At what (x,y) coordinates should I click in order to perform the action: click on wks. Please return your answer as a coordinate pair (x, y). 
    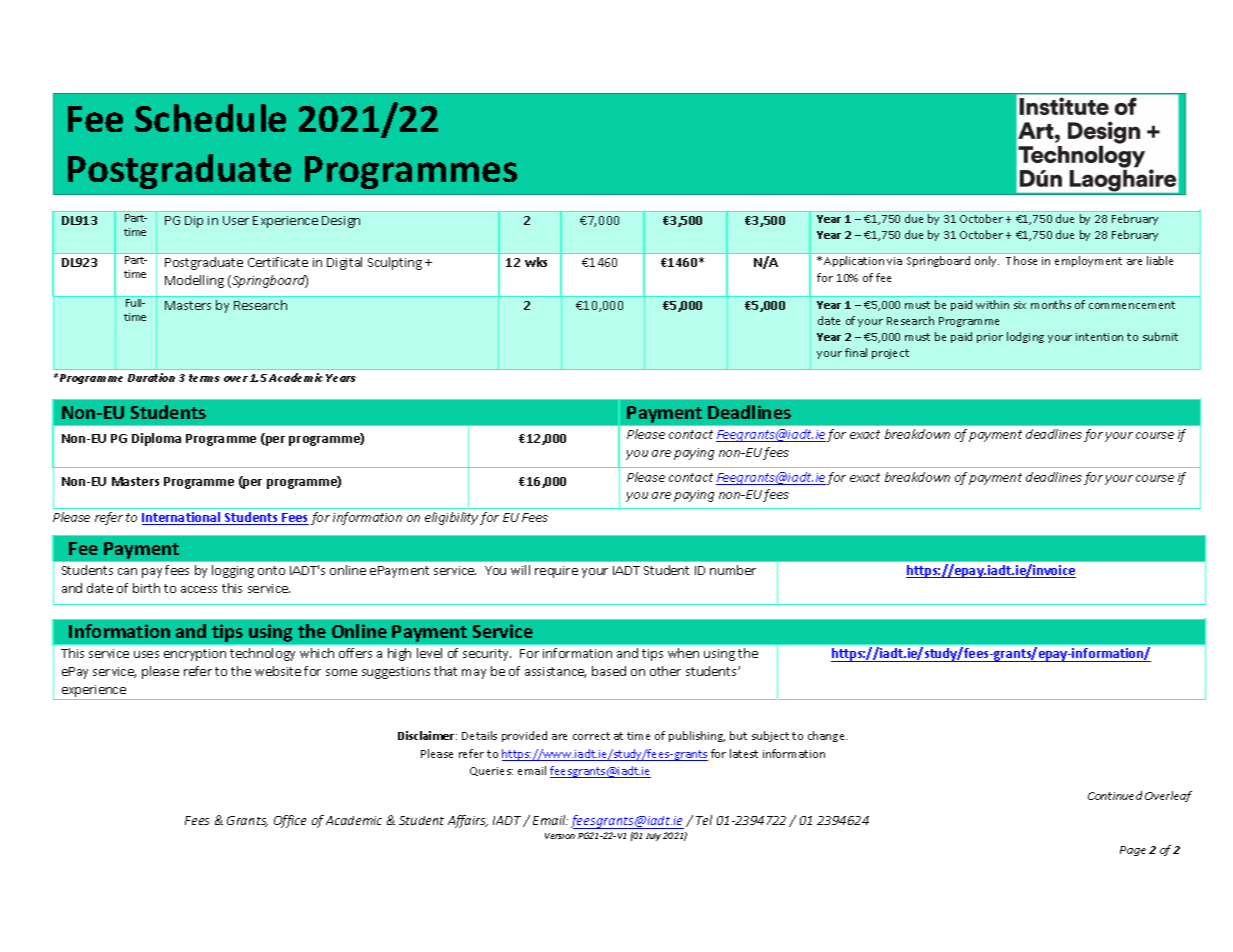
    Looking at the image, I should click on (536, 262).
